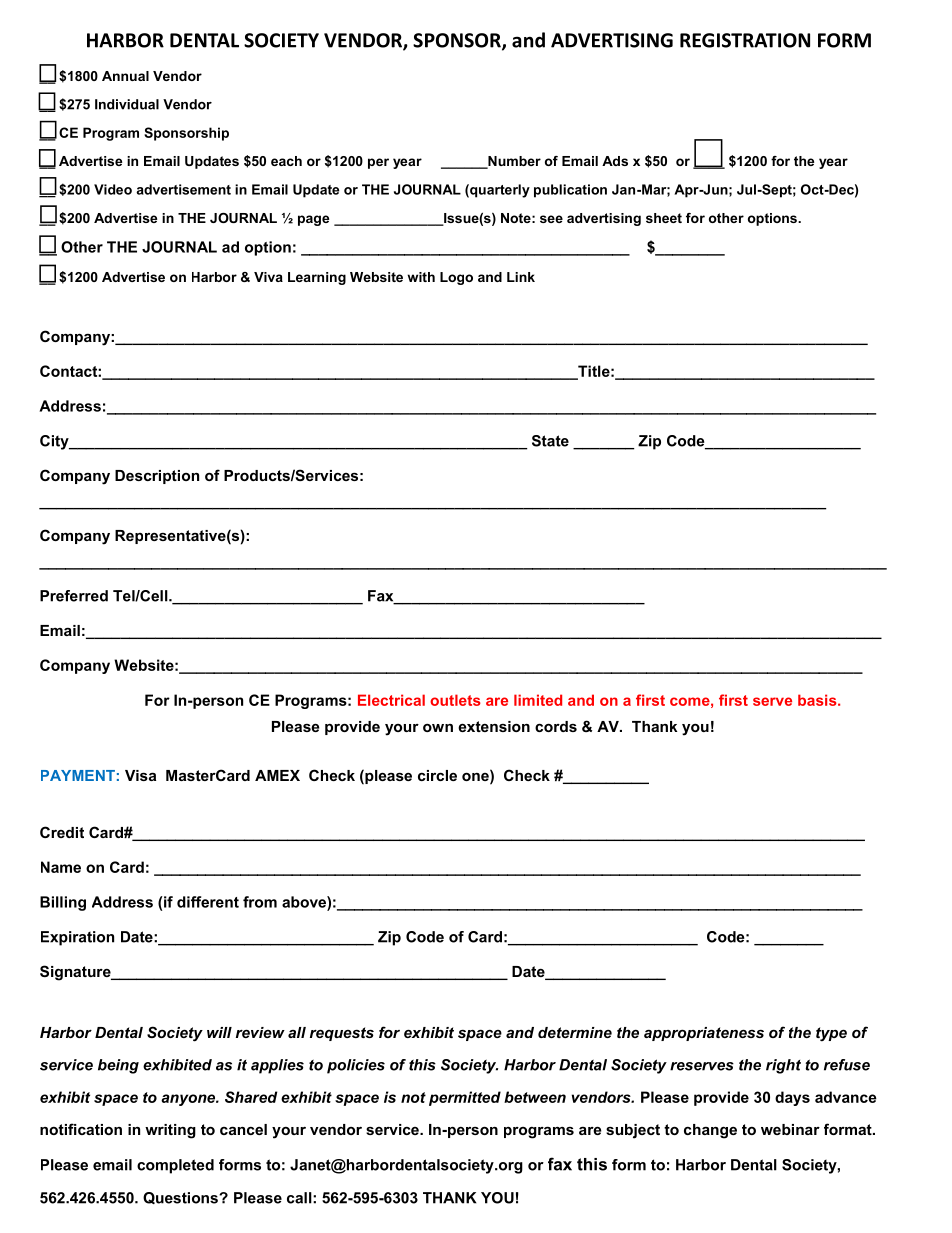 This document has height=1233, width=952. What do you see at coordinates (745, 40) in the document?
I see `REGISTRATION` at bounding box center [745, 40].
